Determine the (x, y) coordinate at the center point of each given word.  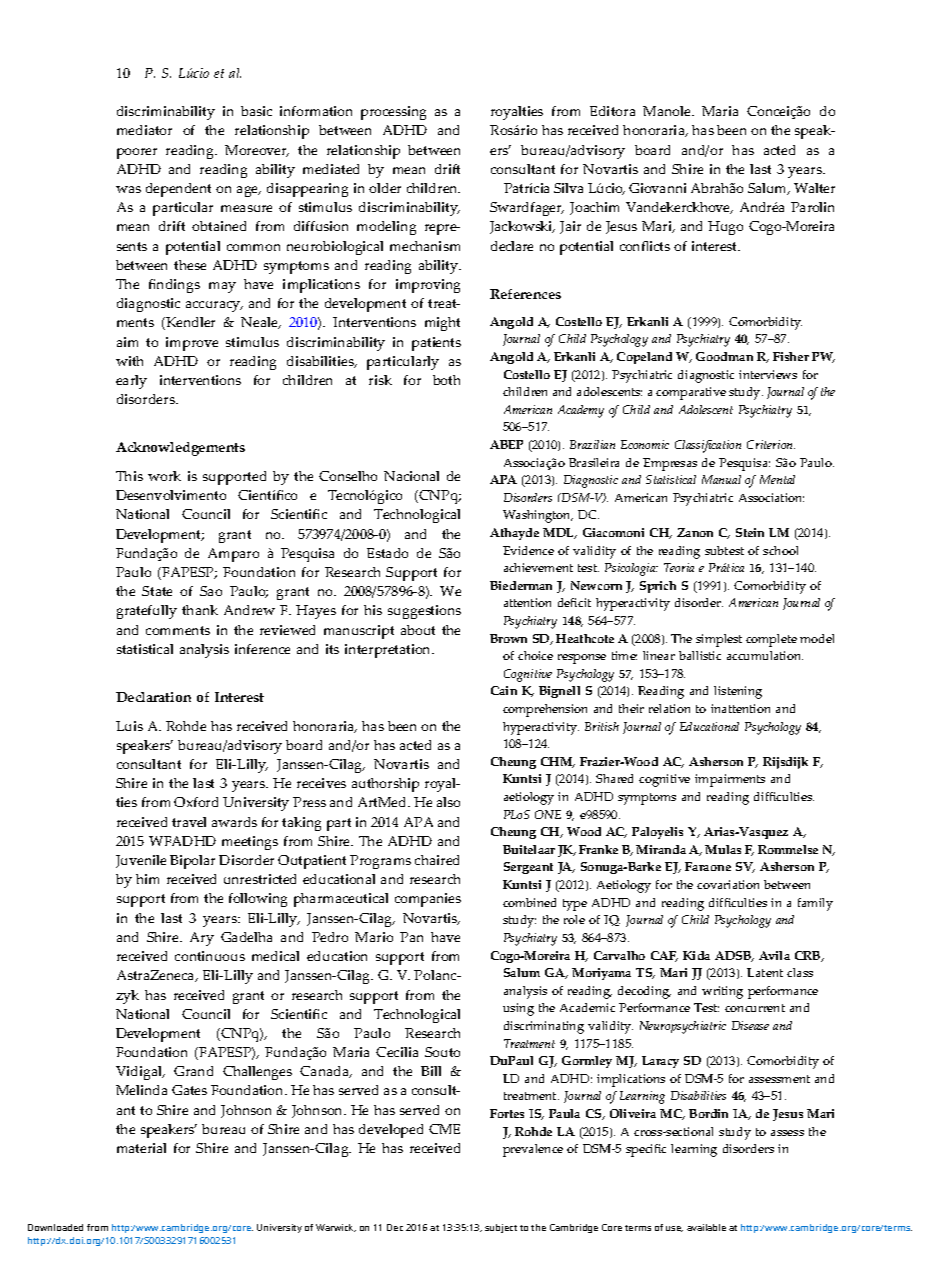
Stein (750, 532)
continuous (210, 956)
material (141, 1148)
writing (722, 992)
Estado (387, 553)
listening (738, 692)
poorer (137, 153)
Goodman (724, 356)
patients (436, 344)
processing (393, 113)
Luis (129, 726)
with (129, 361)
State (157, 591)
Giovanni (657, 188)
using (518, 1009)
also (448, 802)
